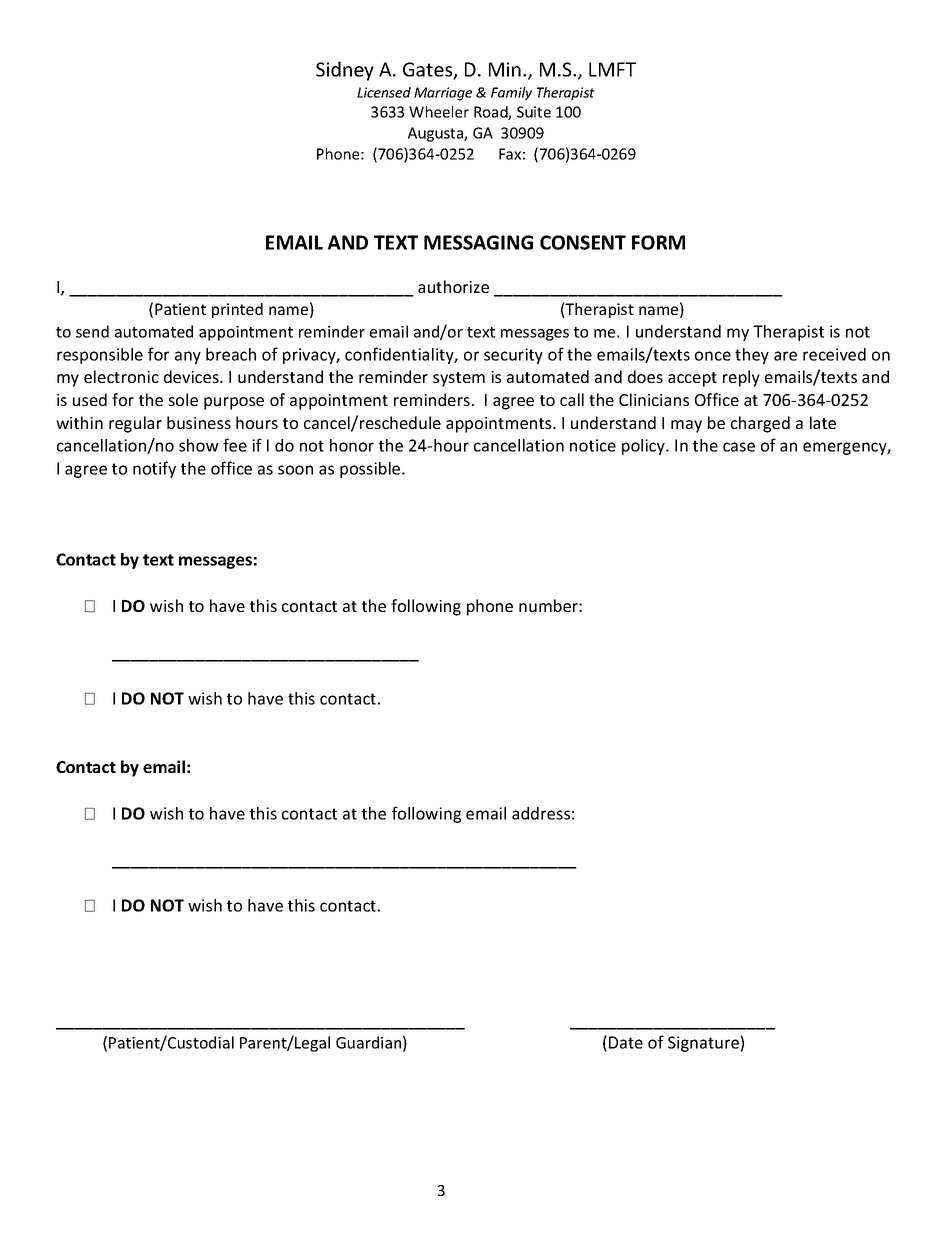 The width and height of the document is (952, 1233). Describe the element at coordinates (154, 469) in the document. I see `notify` at that location.
